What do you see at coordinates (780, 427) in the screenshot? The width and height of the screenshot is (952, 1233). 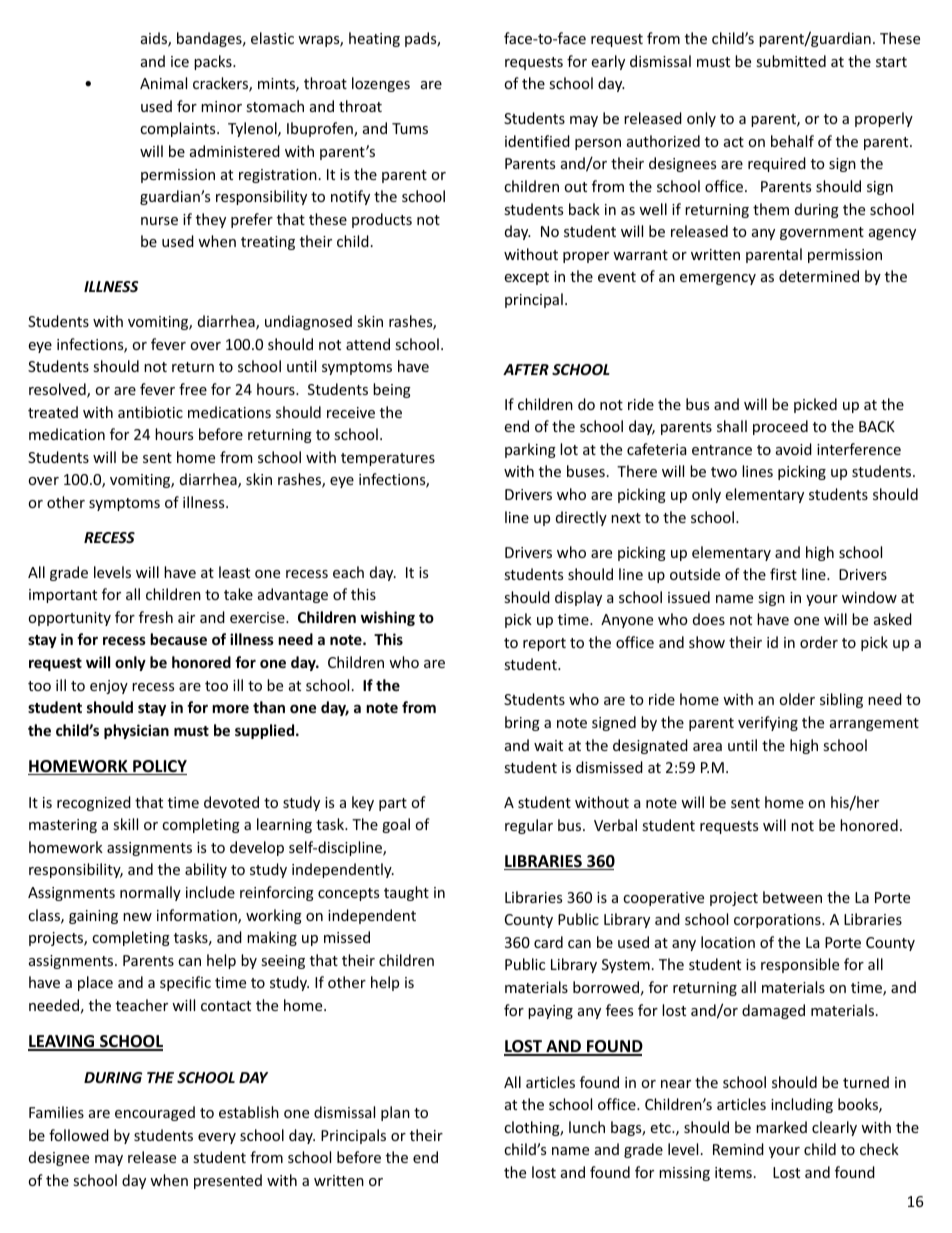 I see `proceed` at bounding box center [780, 427].
